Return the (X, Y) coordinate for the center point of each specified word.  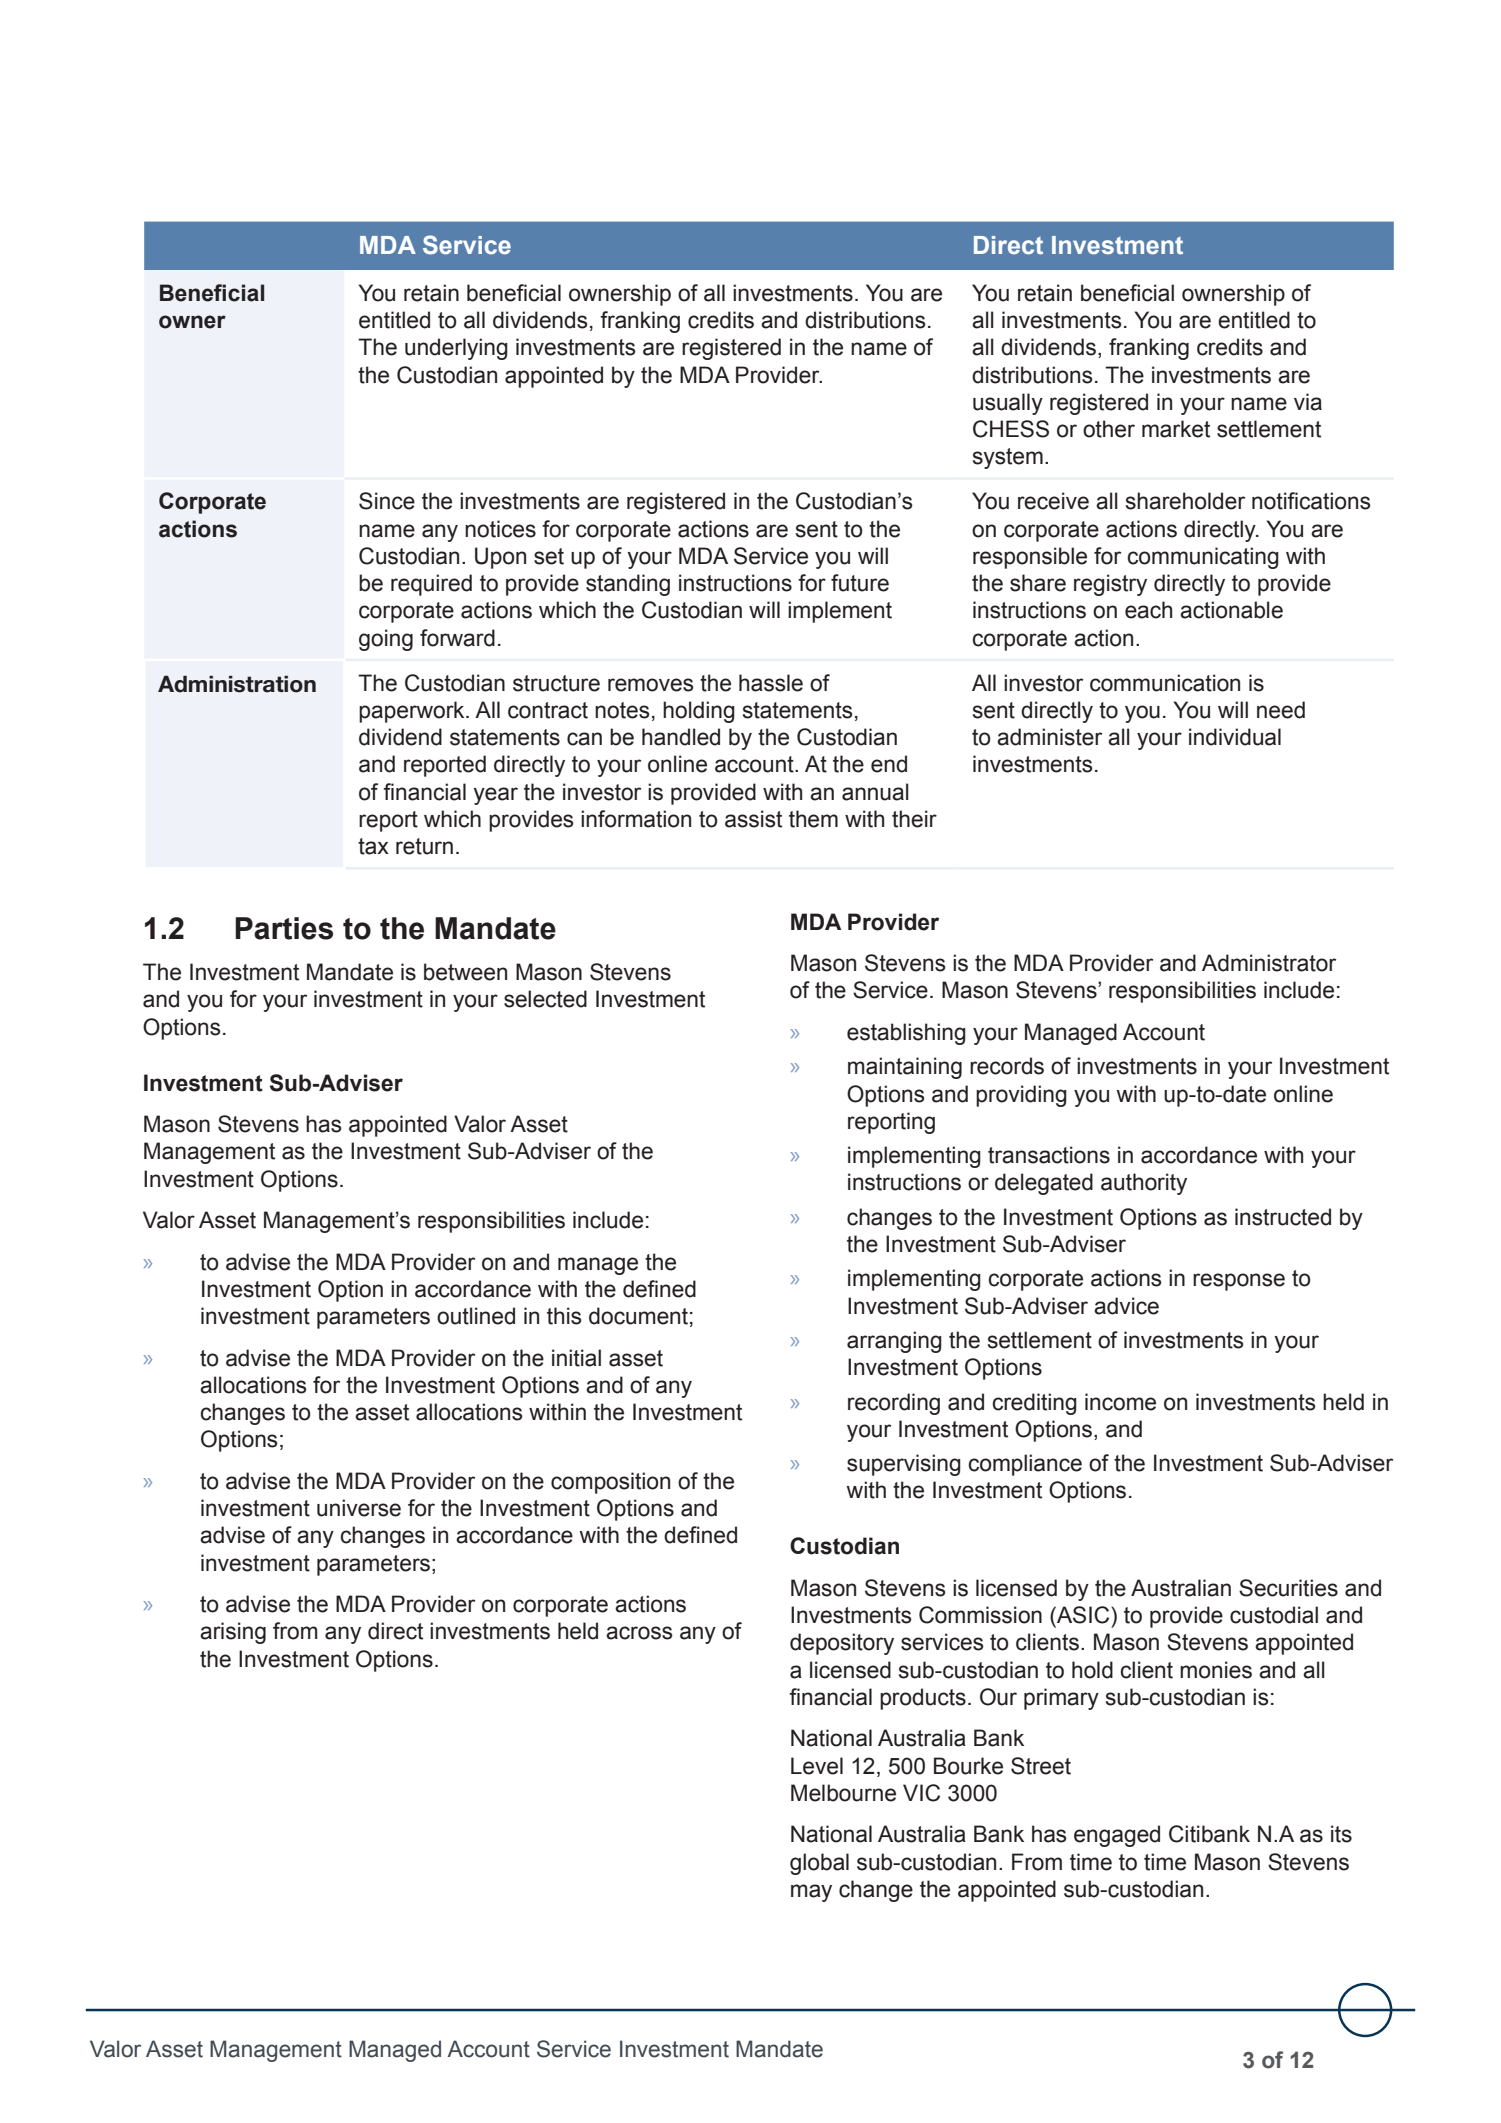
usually (1008, 404)
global (819, 1864)
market (1176, 429)
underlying (456, 349)
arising (233, 1633)
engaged (1117, 1836)
